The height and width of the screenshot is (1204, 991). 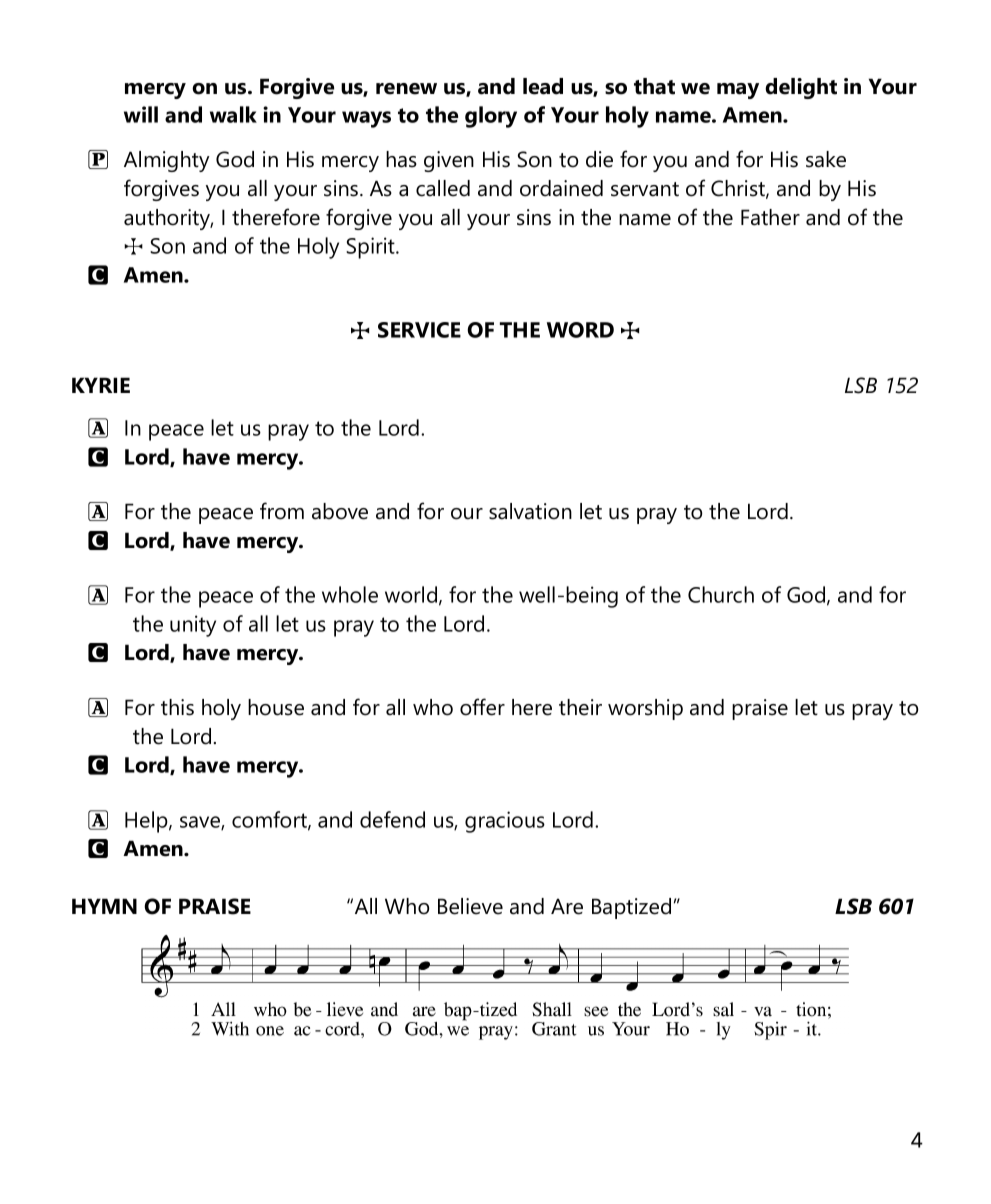 I want to click on walk, so click(x=233, y=114).
